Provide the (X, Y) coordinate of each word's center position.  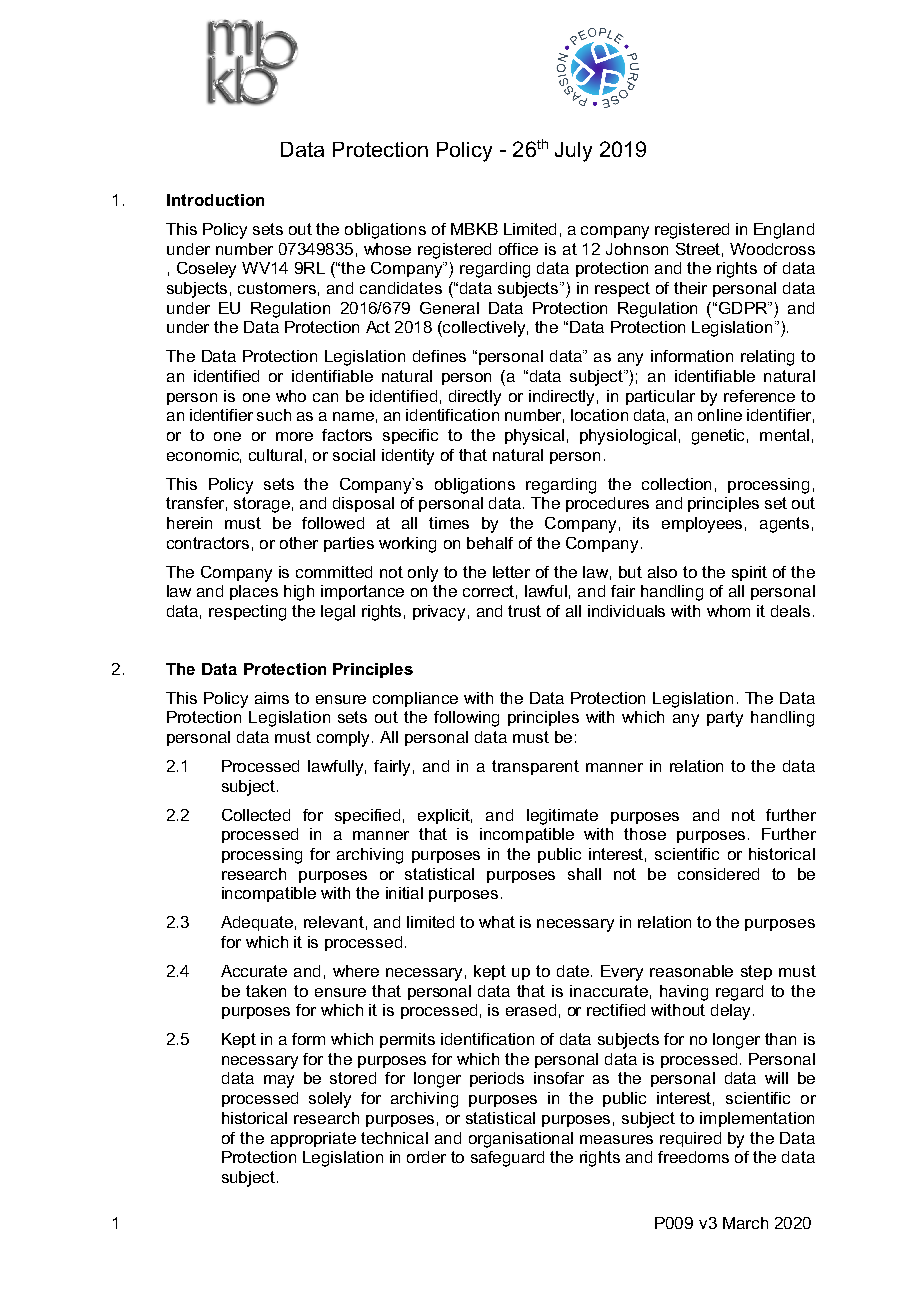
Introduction (215, 200)
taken (266, 991)
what (497, 922)
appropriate (313, 1139)
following (466, 719)
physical (534, 437)
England (784, 231)
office (518, 249)
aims (272, 698)
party (725, 719)
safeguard (507, 1159)
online (720, 415)
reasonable (691, 971)
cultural (275, 455)
